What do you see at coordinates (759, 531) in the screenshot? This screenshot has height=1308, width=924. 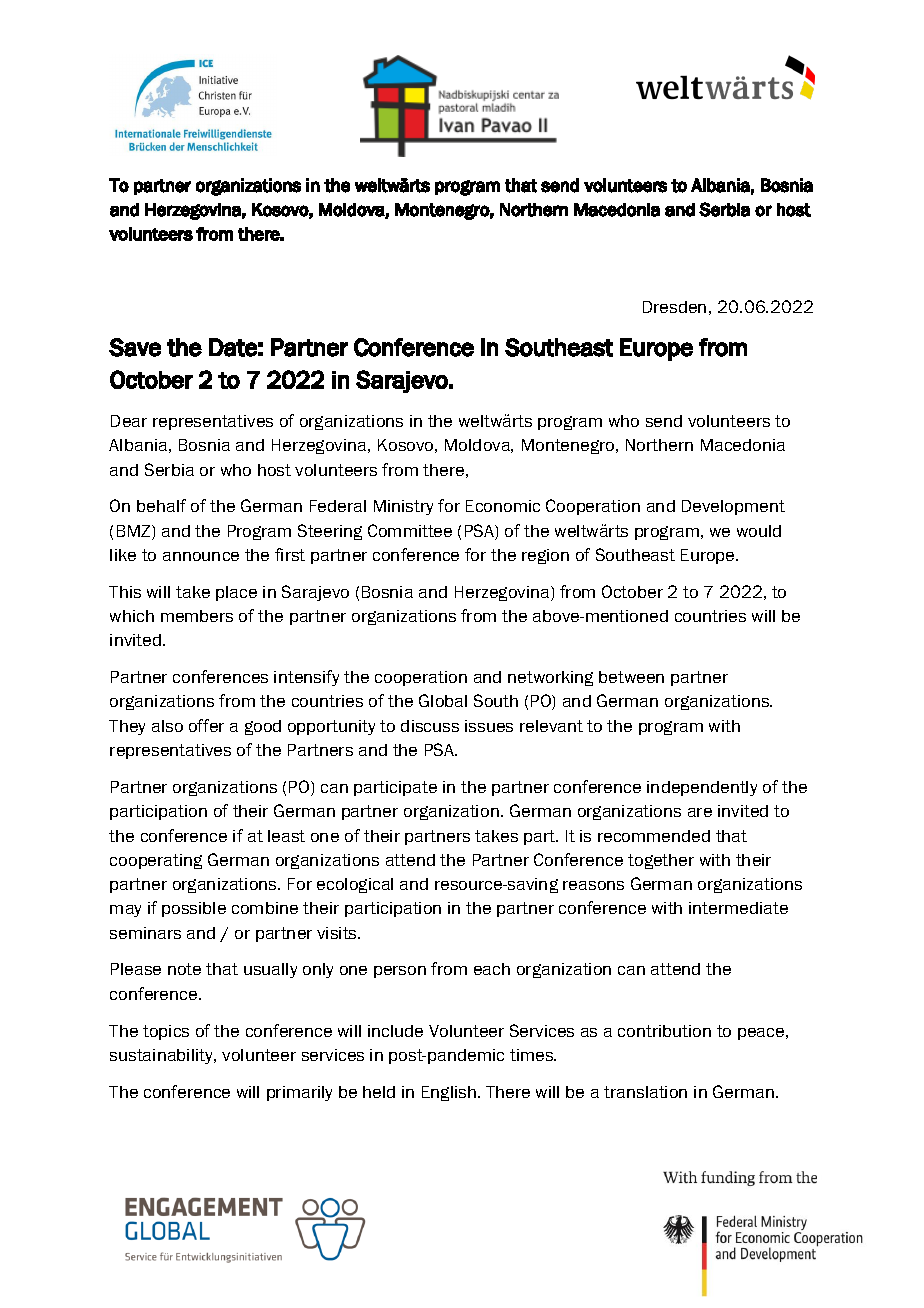 I see `would` at bounding box center [759, 531].
